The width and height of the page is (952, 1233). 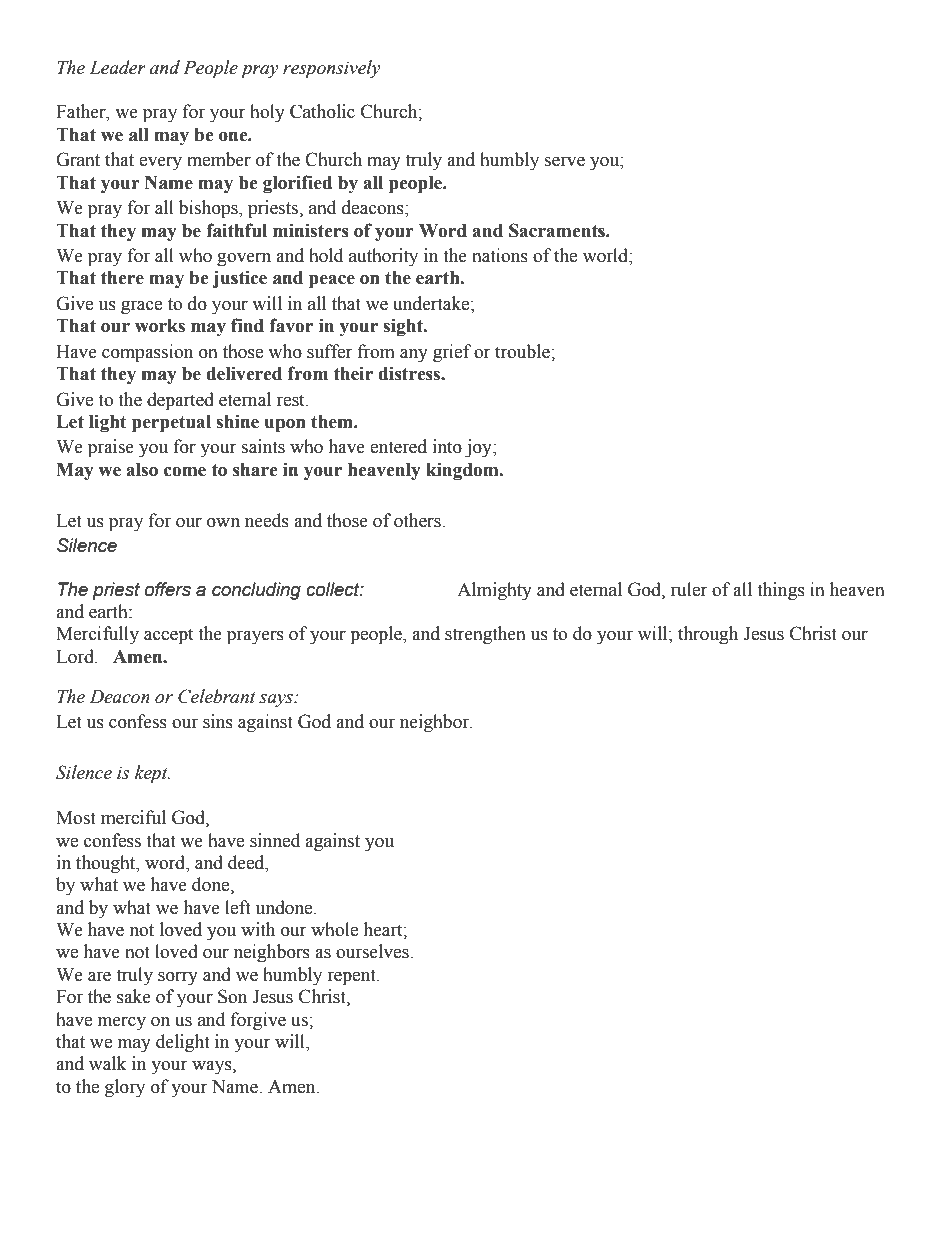 What do you see at coordinates (373, 951) in the page?
I see `ourselves` at bounding box center [373, 951].
